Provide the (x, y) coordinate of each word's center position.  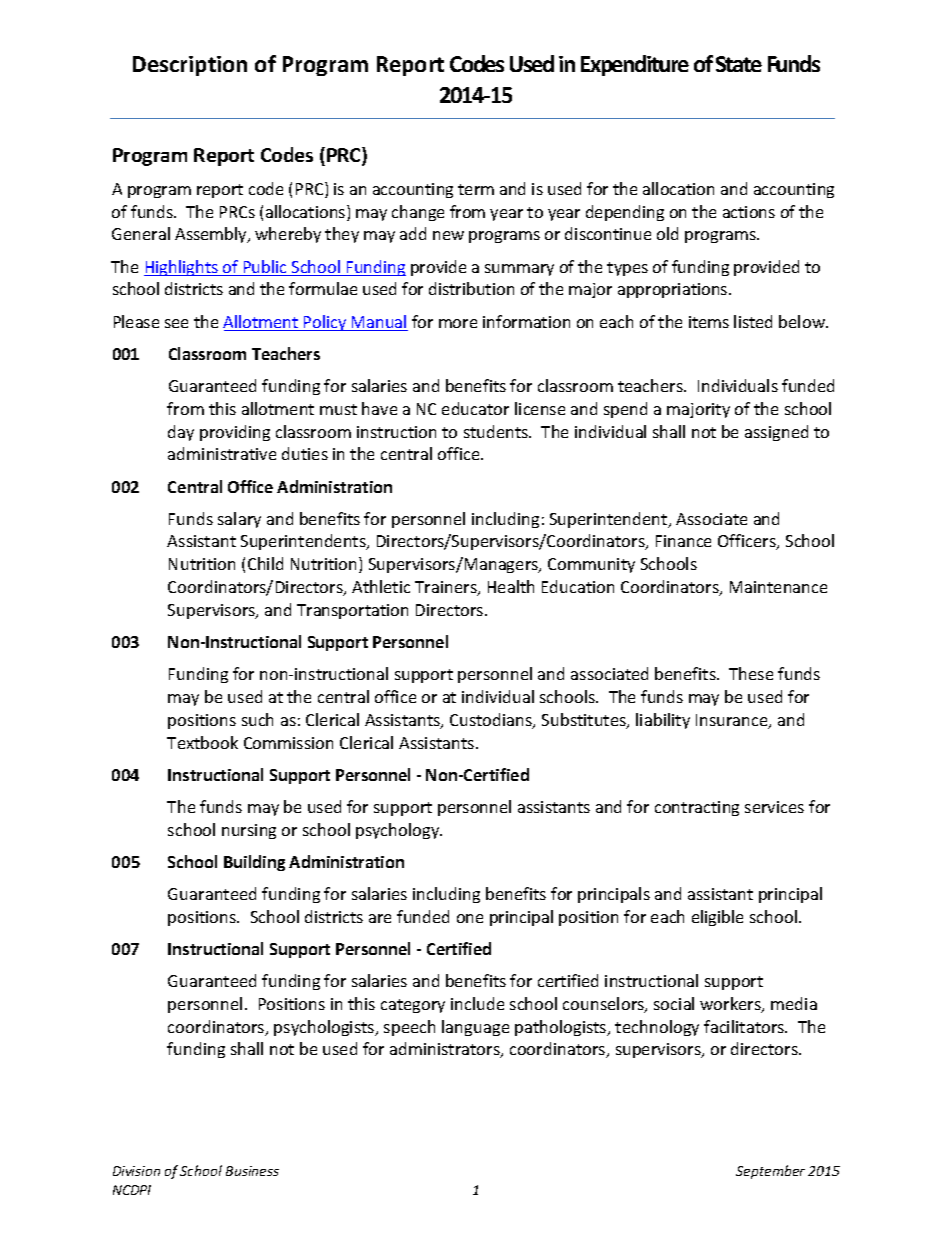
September (770, 1172)
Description (190, 66)
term (476, 189)
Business (252, 1171)
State (739, 64)
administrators (446, 1050)
